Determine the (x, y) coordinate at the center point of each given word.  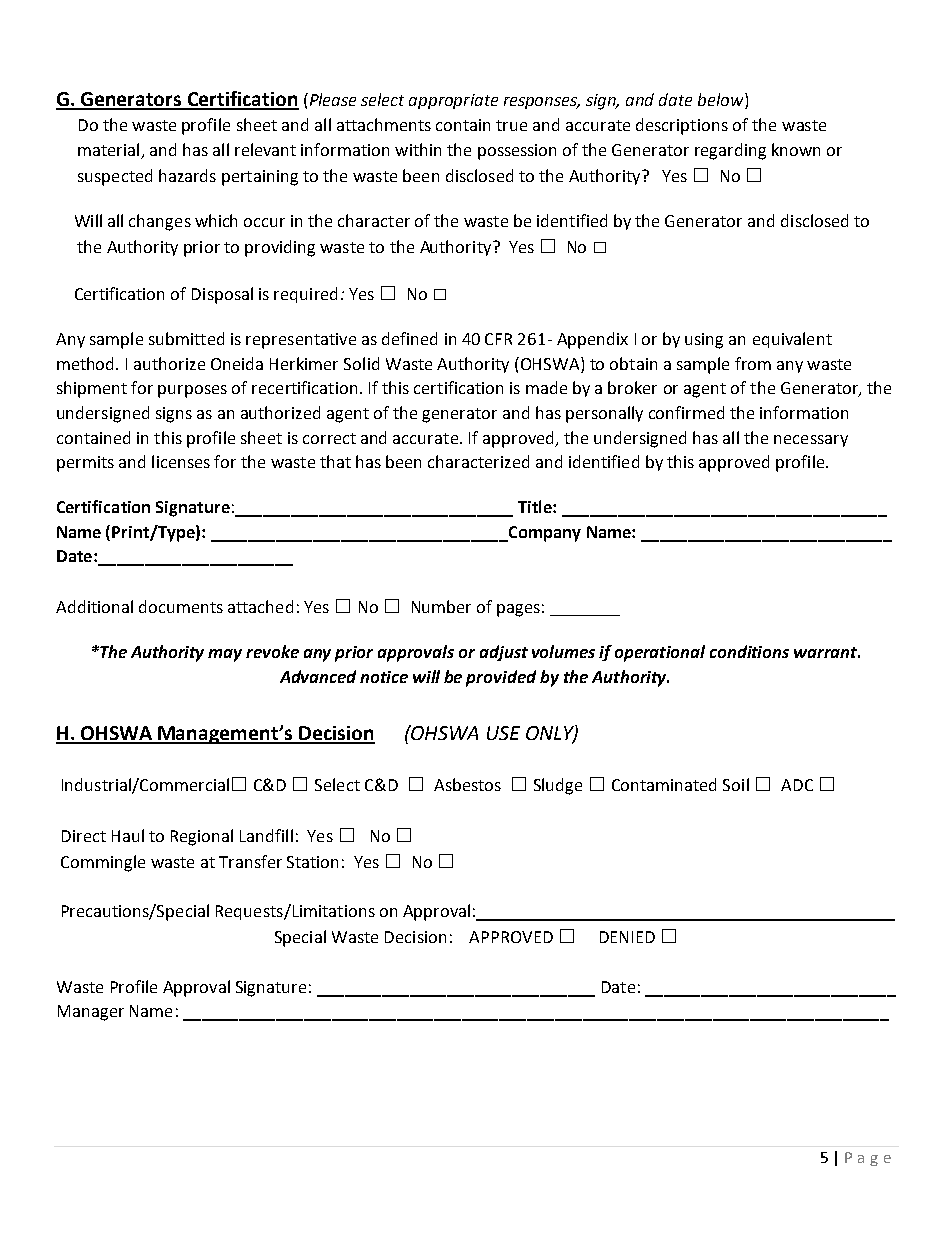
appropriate (453, 101)
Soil (736, 784)
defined (409, 338)
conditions (749, 651)
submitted (186, 338)
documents (181, 606)
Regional (202, 837)
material (108, 149)
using (704, 341)
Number (441, 606)
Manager (91, 1013)
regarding (730, 151)
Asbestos (467, 784)
